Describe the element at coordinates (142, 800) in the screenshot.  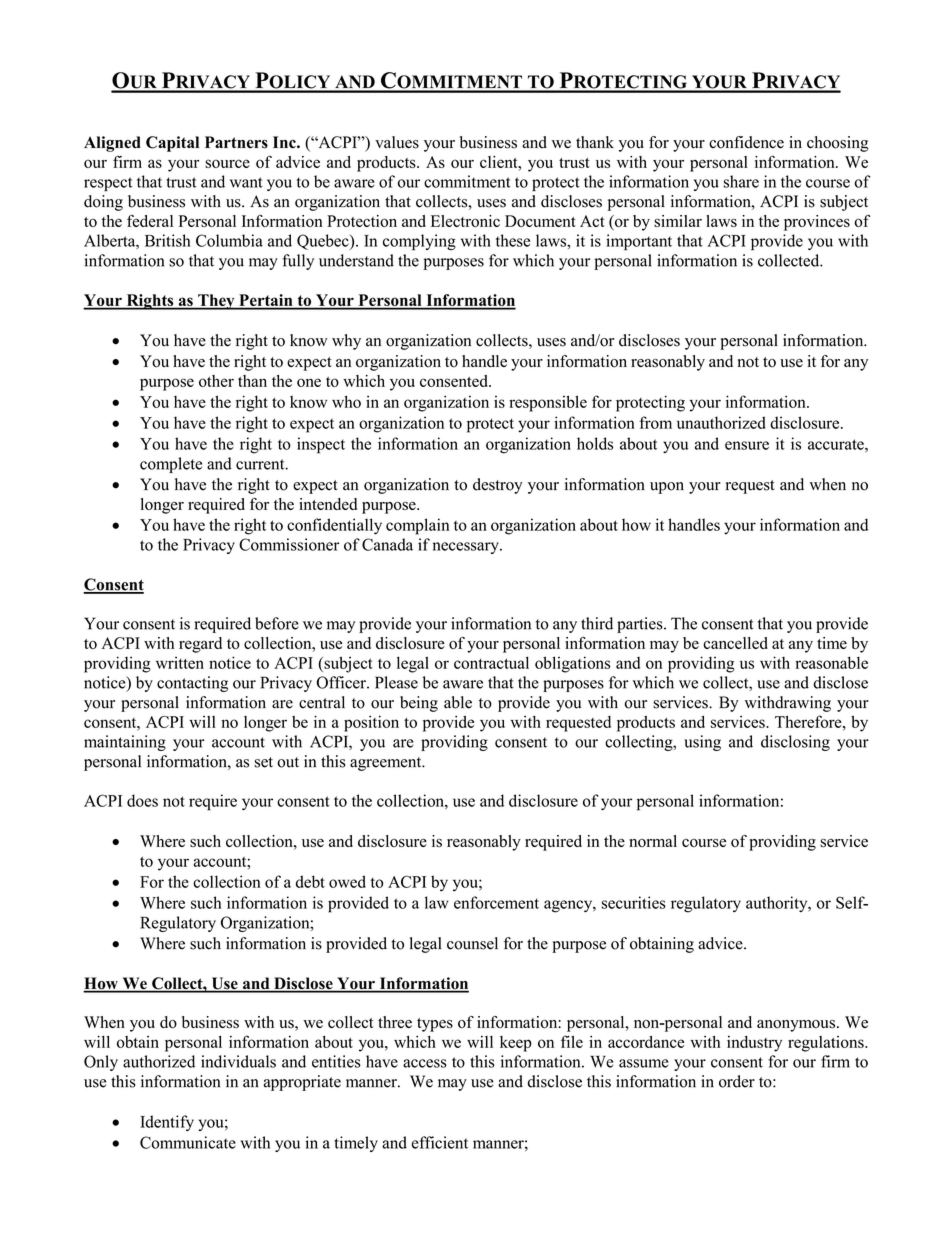
I see `does` at that location.
